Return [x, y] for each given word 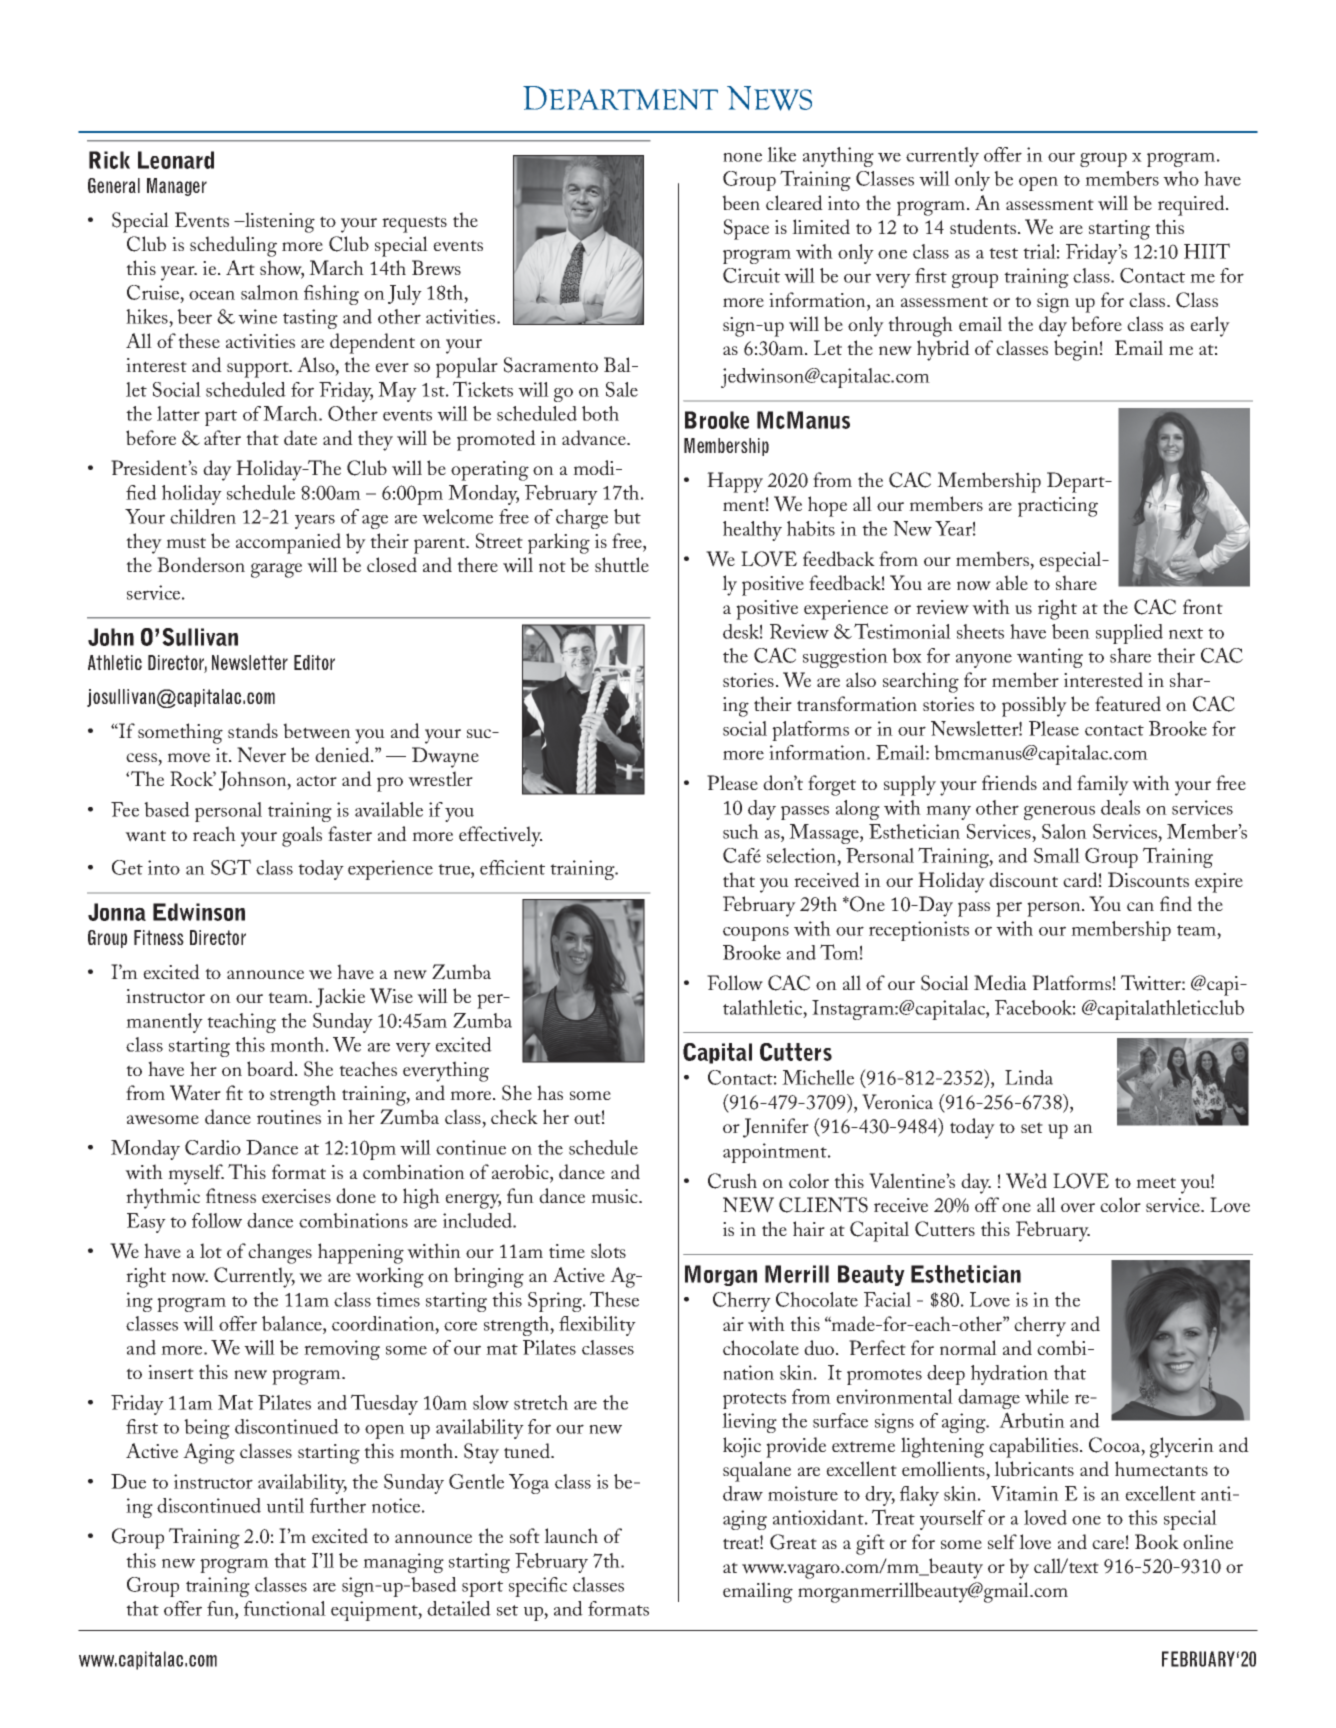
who [1181, 178]
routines [289, 1117]
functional [285, 1608]
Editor [314, 662]
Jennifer [776, 1128]
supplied [1129, 634]
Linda [1029, 1077]
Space [746, 229]
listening [279, 222]
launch [571, 1535]
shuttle [622, 564]
